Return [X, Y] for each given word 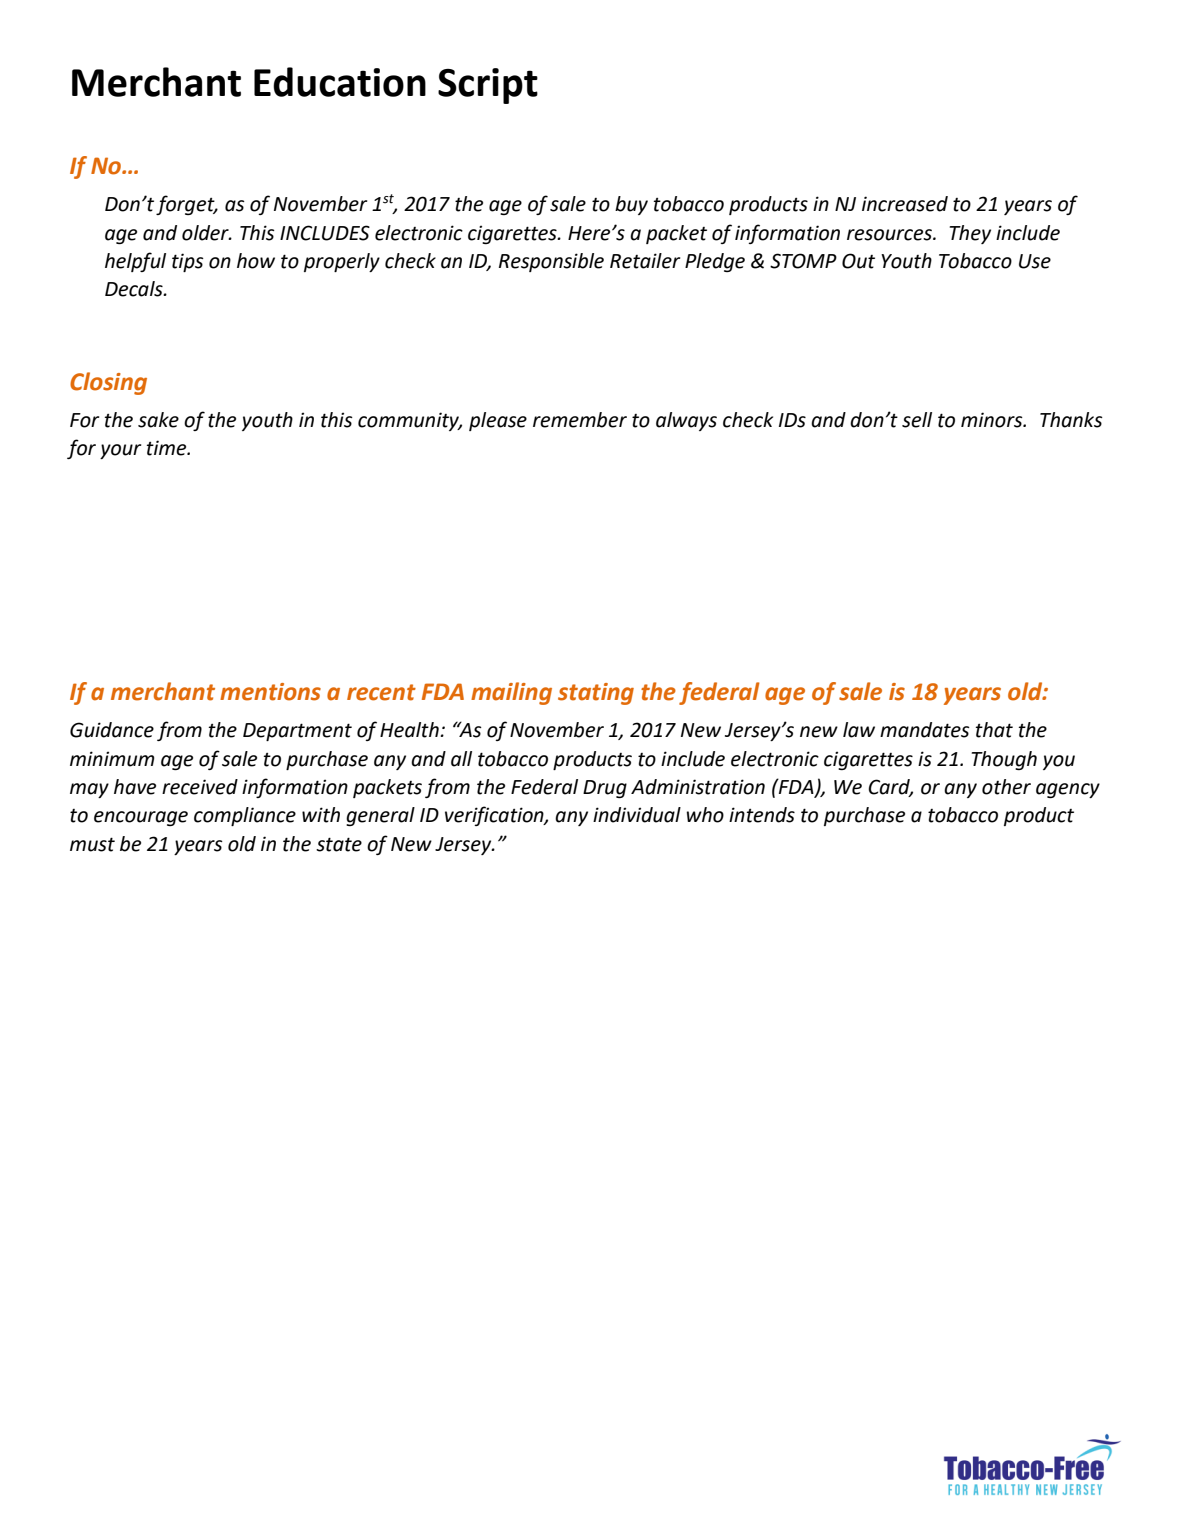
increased [905, 204]
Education [340, 82]
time [168, 448]
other [1006, 787]
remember [580, 420]
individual [637, 815]
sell [917, 420]
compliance [245, 816]
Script [488, 86]
